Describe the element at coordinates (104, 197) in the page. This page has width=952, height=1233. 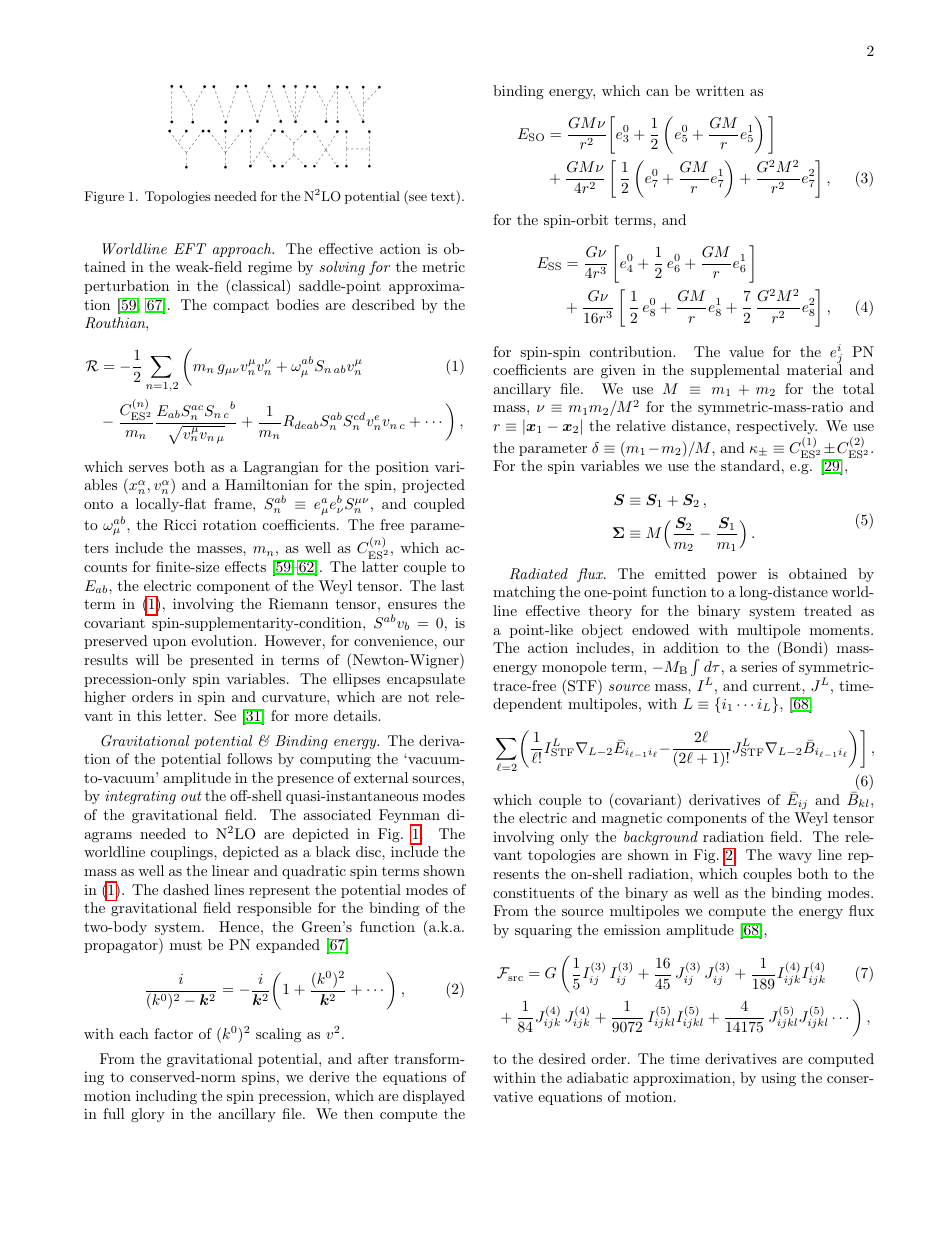
I see `Figure` at that location.
